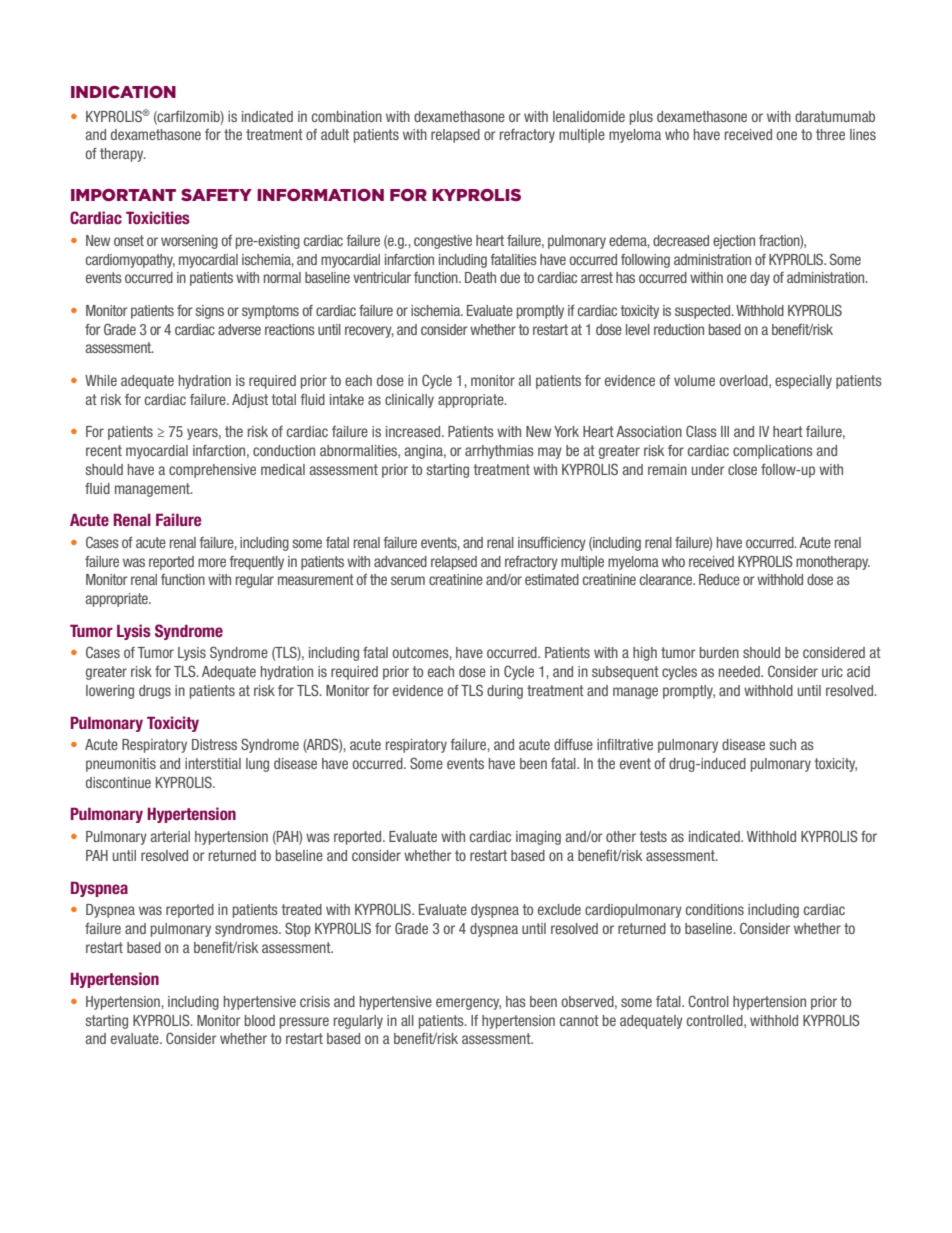 This page has height=1233, width=952. I want to click on interstitial, so click(213, 763).
